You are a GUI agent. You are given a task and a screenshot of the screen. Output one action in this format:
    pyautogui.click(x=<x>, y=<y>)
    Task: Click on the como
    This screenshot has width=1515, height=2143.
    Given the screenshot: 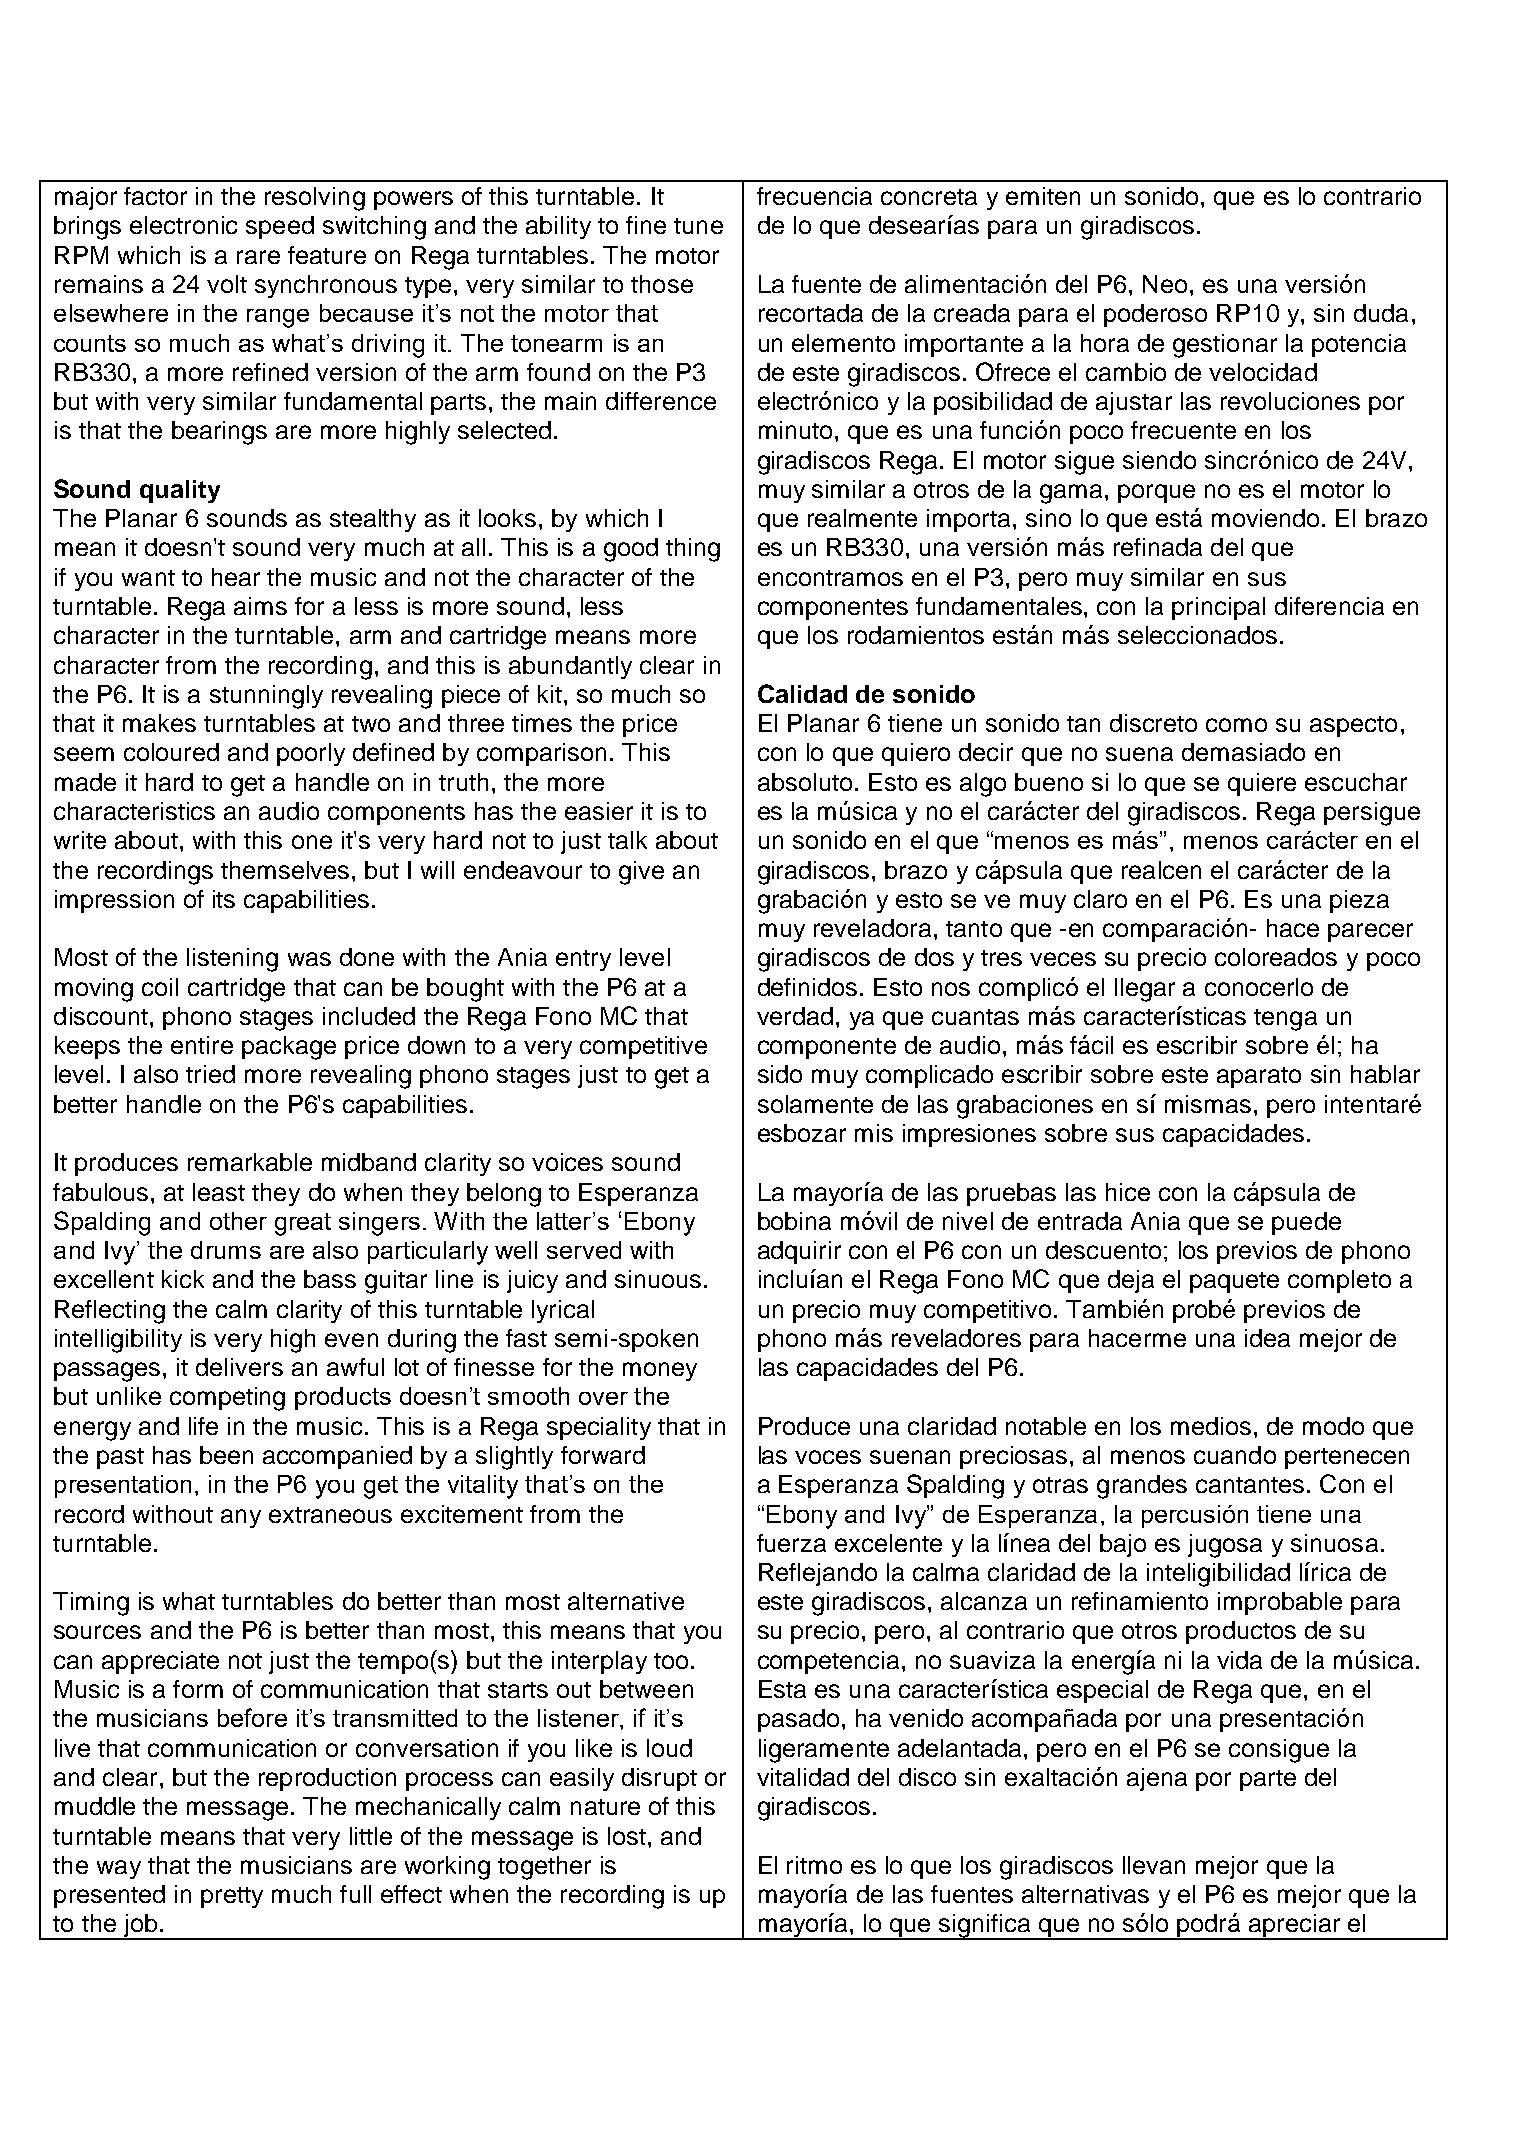 What is the action you would take?
    pyautogui.click(x=1236, y=725)
